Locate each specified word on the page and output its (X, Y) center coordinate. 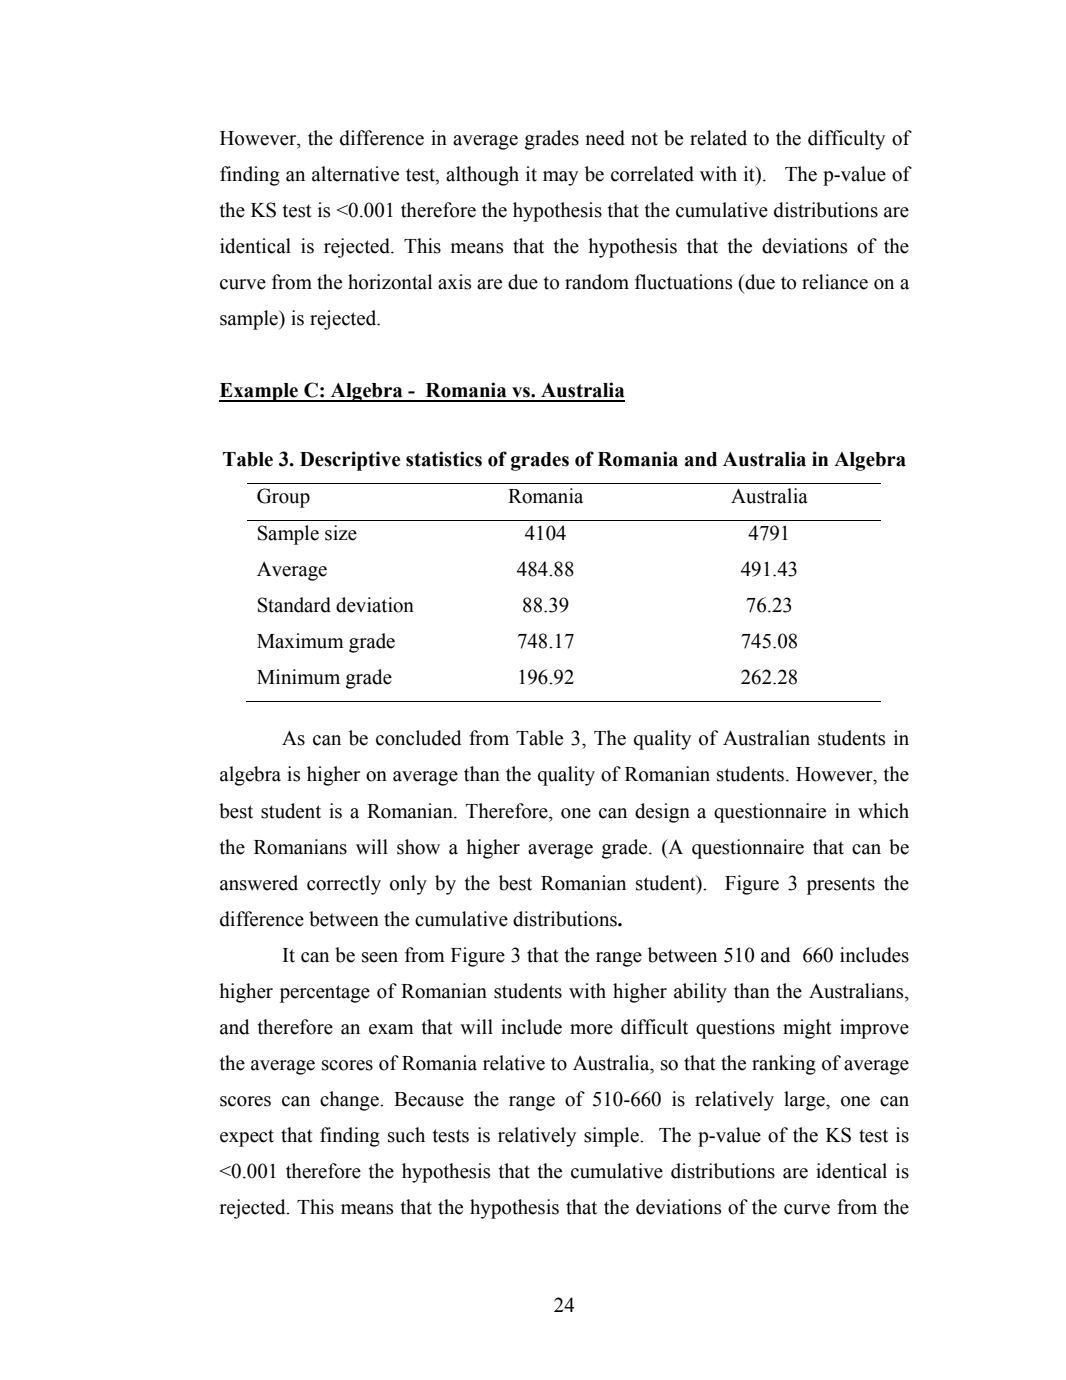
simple (612, 1137)
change (350, 1101)
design (662, 813)
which (883, 811)
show (418, 847)
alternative (355, 174)
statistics (444, 459)
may (560, 178)
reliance (835, 282)
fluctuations (683, 282)
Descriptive (350, 461)
